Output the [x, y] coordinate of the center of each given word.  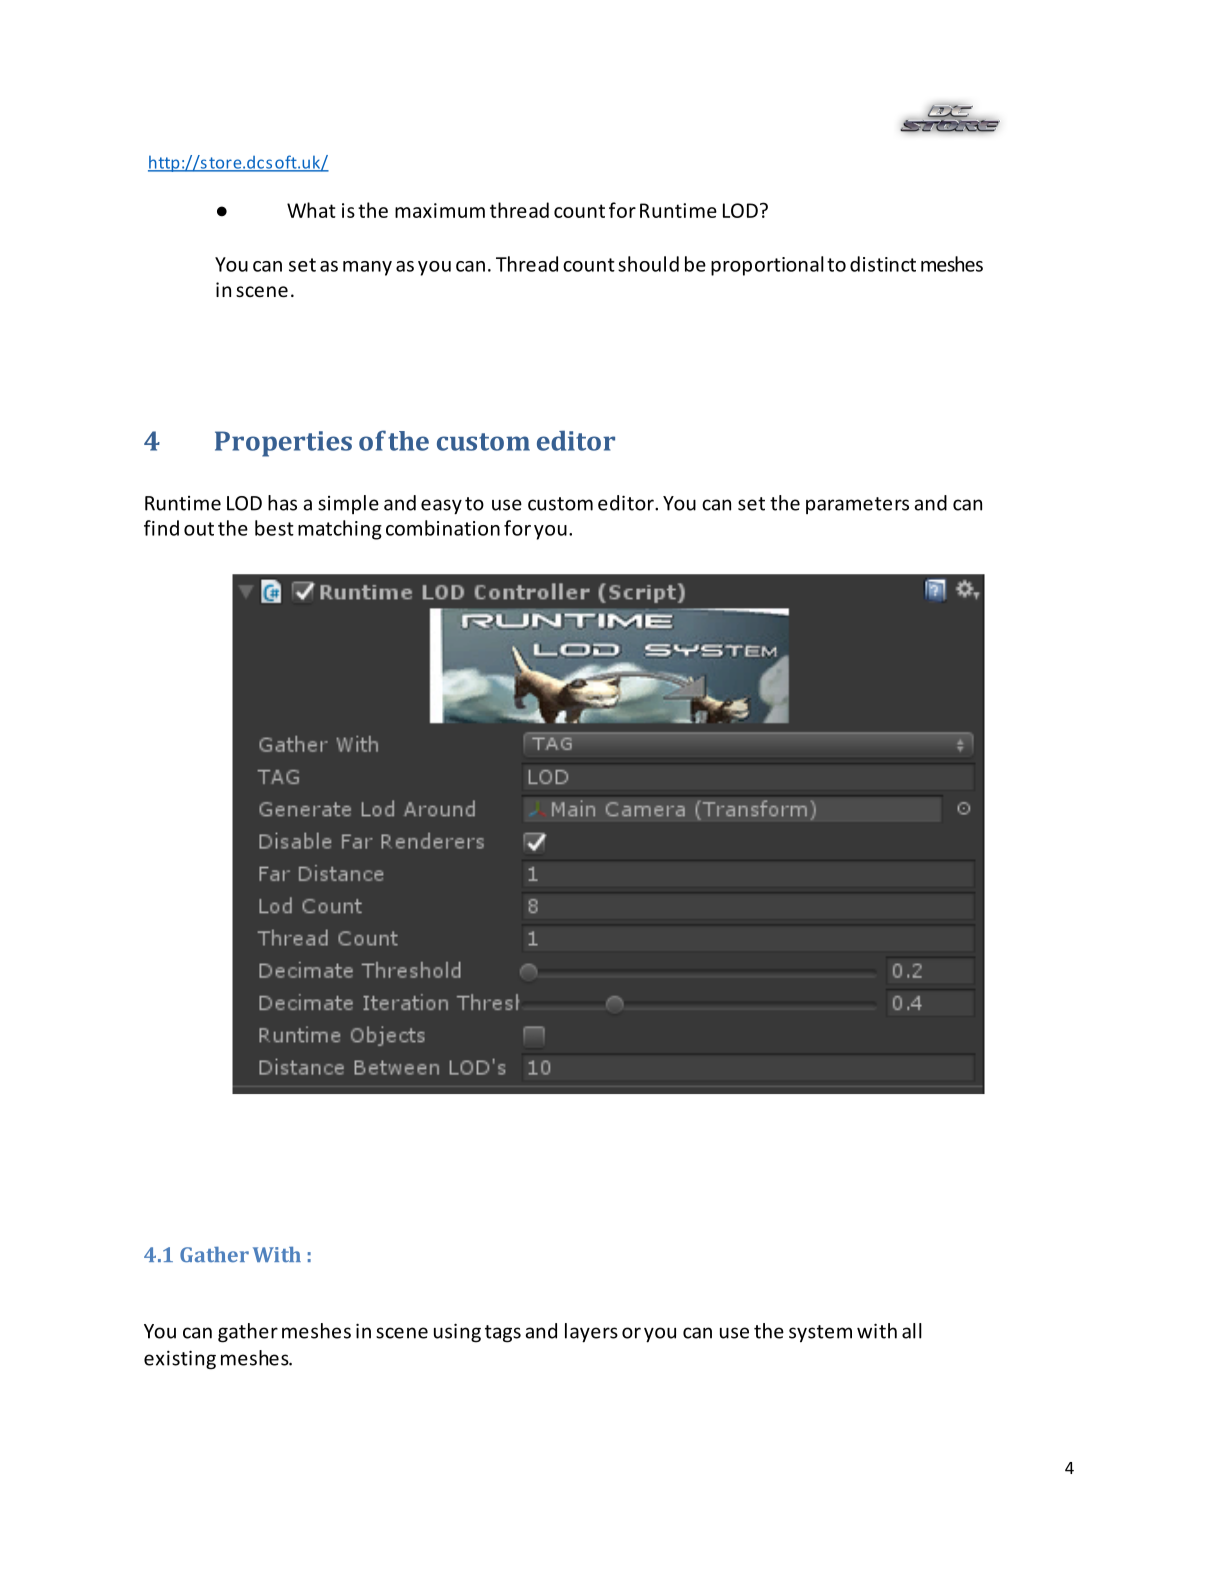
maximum [440, 210]
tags [503, 1334]
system [820, 1334]
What [311, 210]
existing [180, 1360]
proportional [767, 266]
